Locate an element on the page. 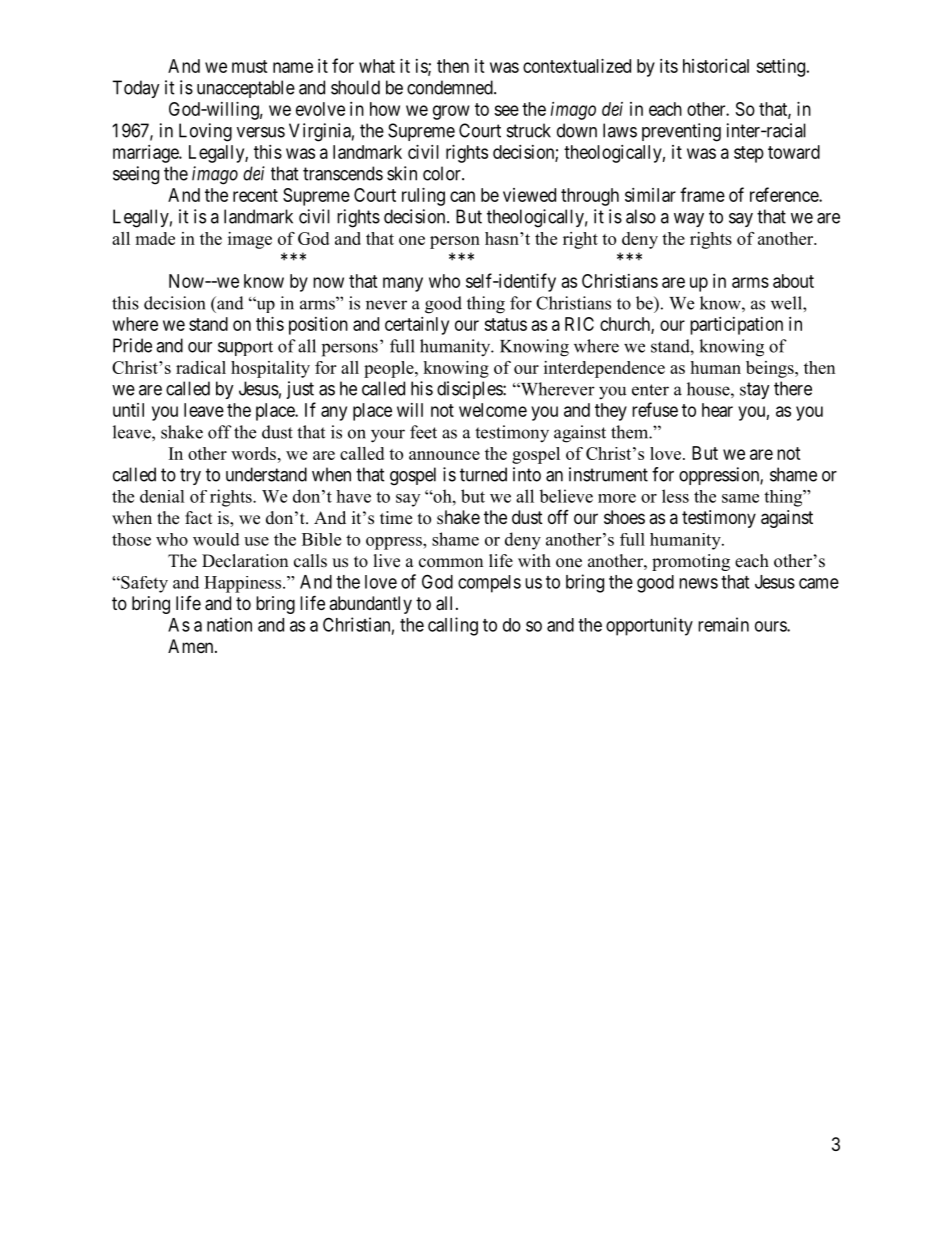  image is located at coordinates (250, 240).
